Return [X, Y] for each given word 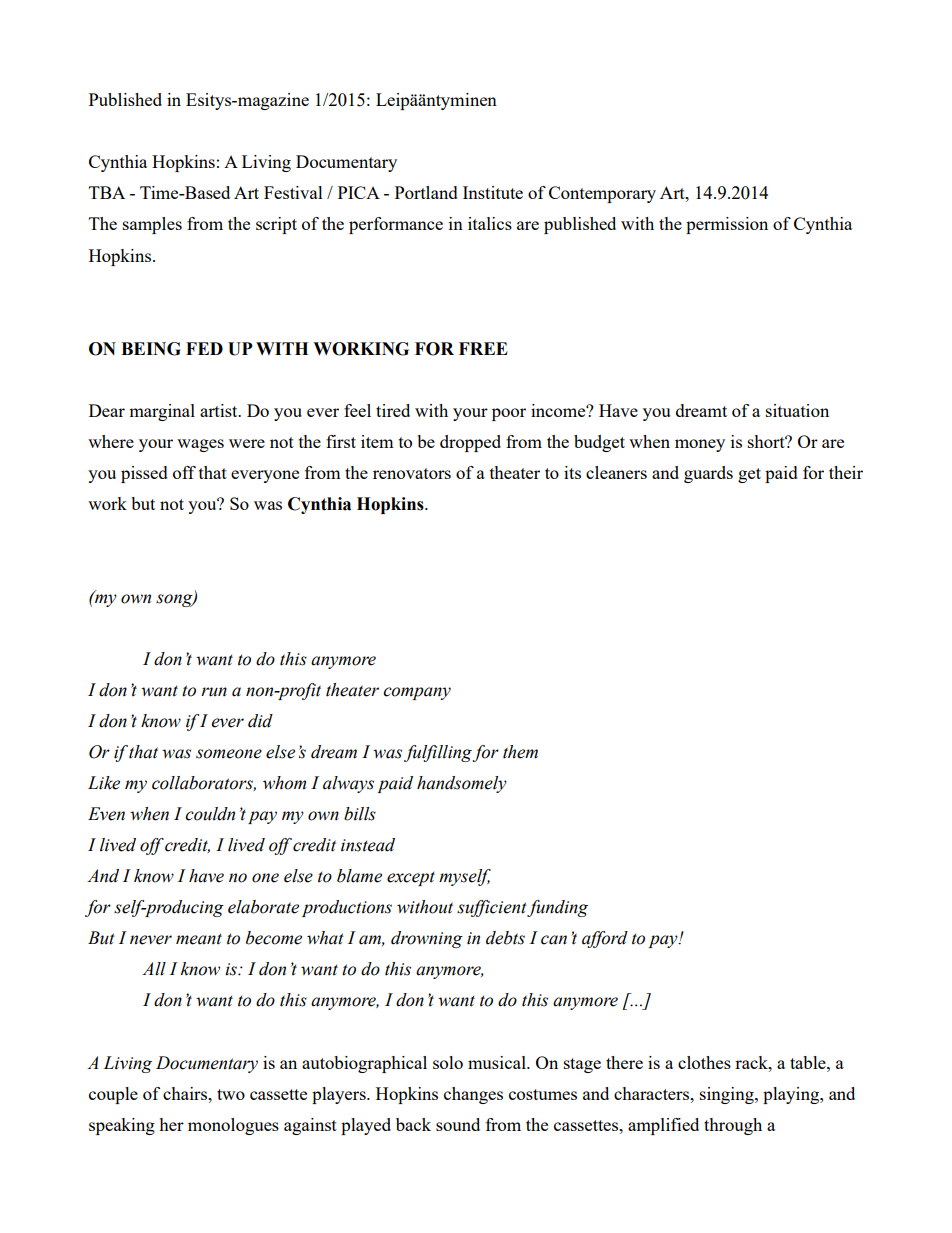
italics [490, 223]
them [520, 752]
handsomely [462, 784]
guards [708, 474]
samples [152, 225]
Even [106, 814]
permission [727, 225]
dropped [470, 443]
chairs [186, 1093]
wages [200, 445]
